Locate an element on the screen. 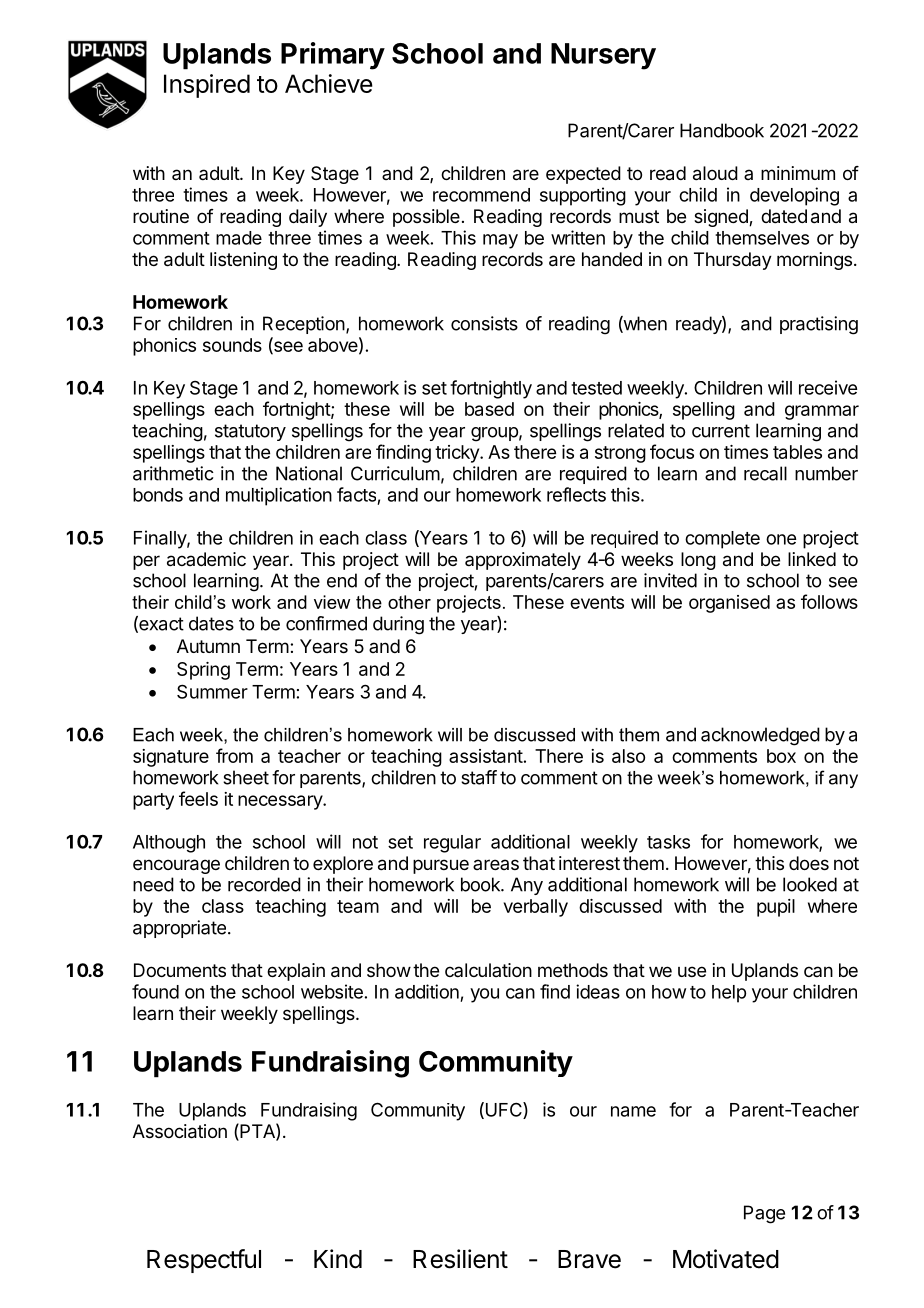 The image size is (924, 1308). Thursday is located at coordinates (733, 261).
